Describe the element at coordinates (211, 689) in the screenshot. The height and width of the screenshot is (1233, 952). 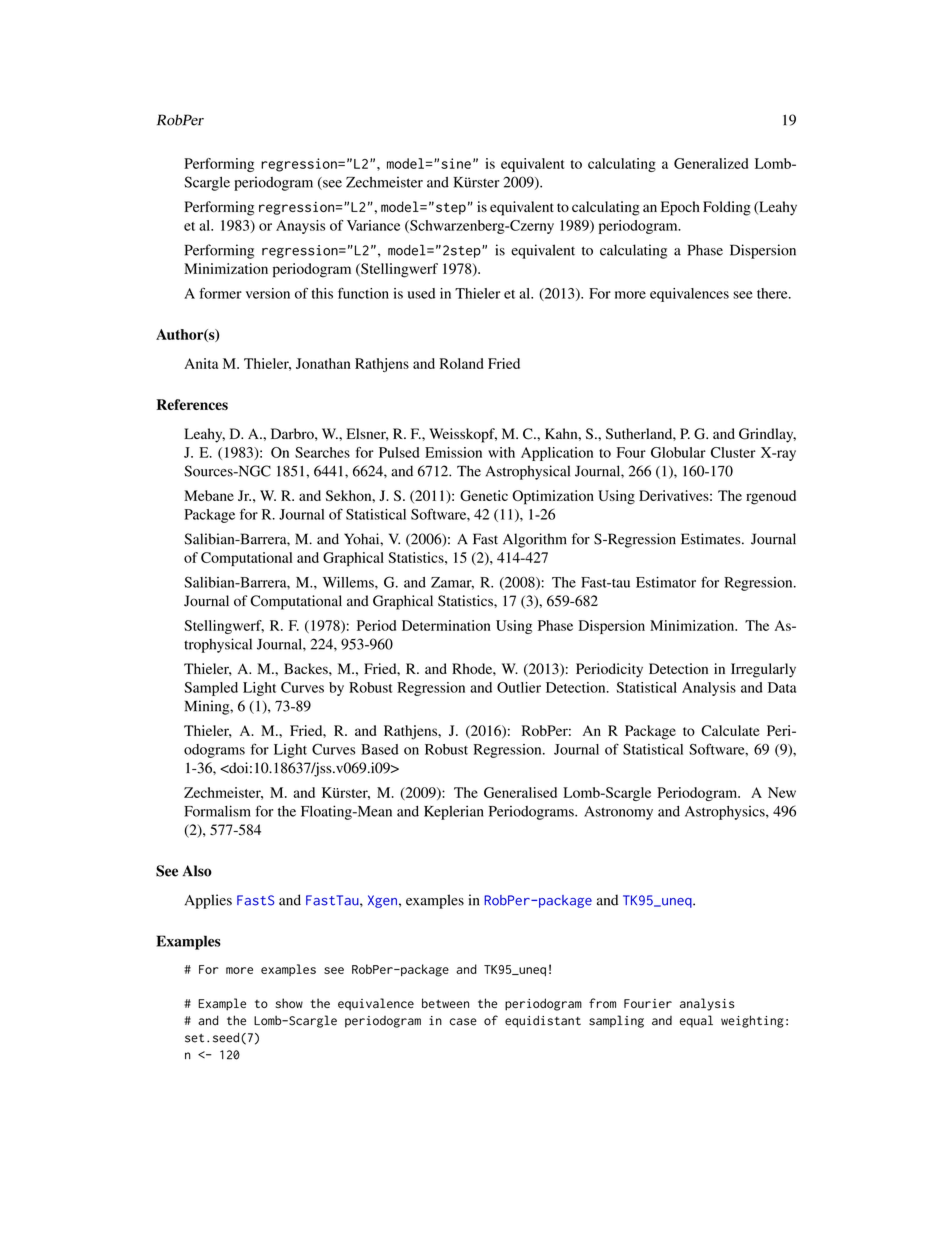
I see `Sampled` at that location.
